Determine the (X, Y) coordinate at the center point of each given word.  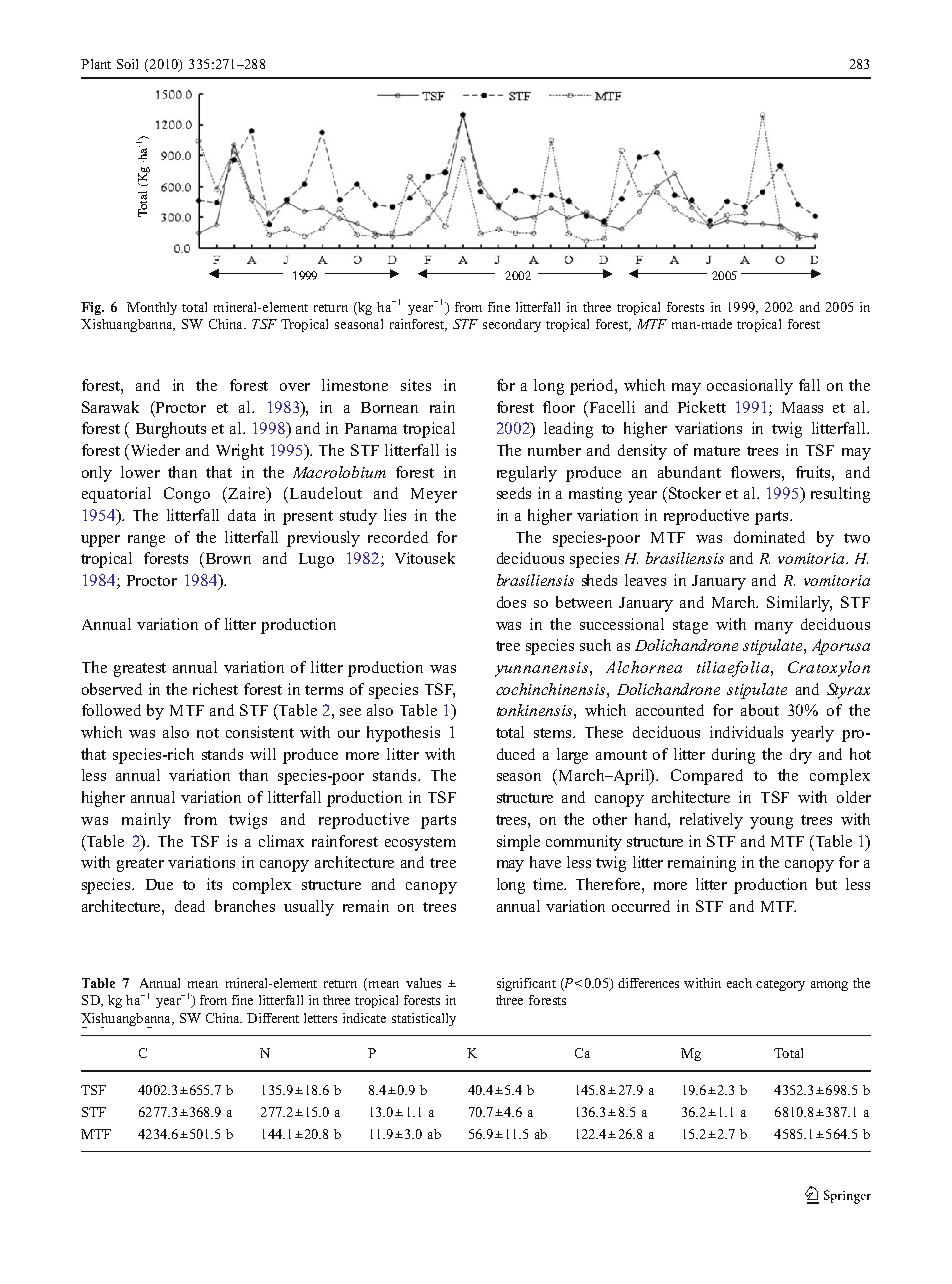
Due (159, 884)
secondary (512, 325)
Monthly (152, 308)
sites (416, 385)
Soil (127, 64)
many (774, 628)
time (549, 884)
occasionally (750, 387)
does (511, 602)
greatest (140, 670)
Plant (96, 64)
